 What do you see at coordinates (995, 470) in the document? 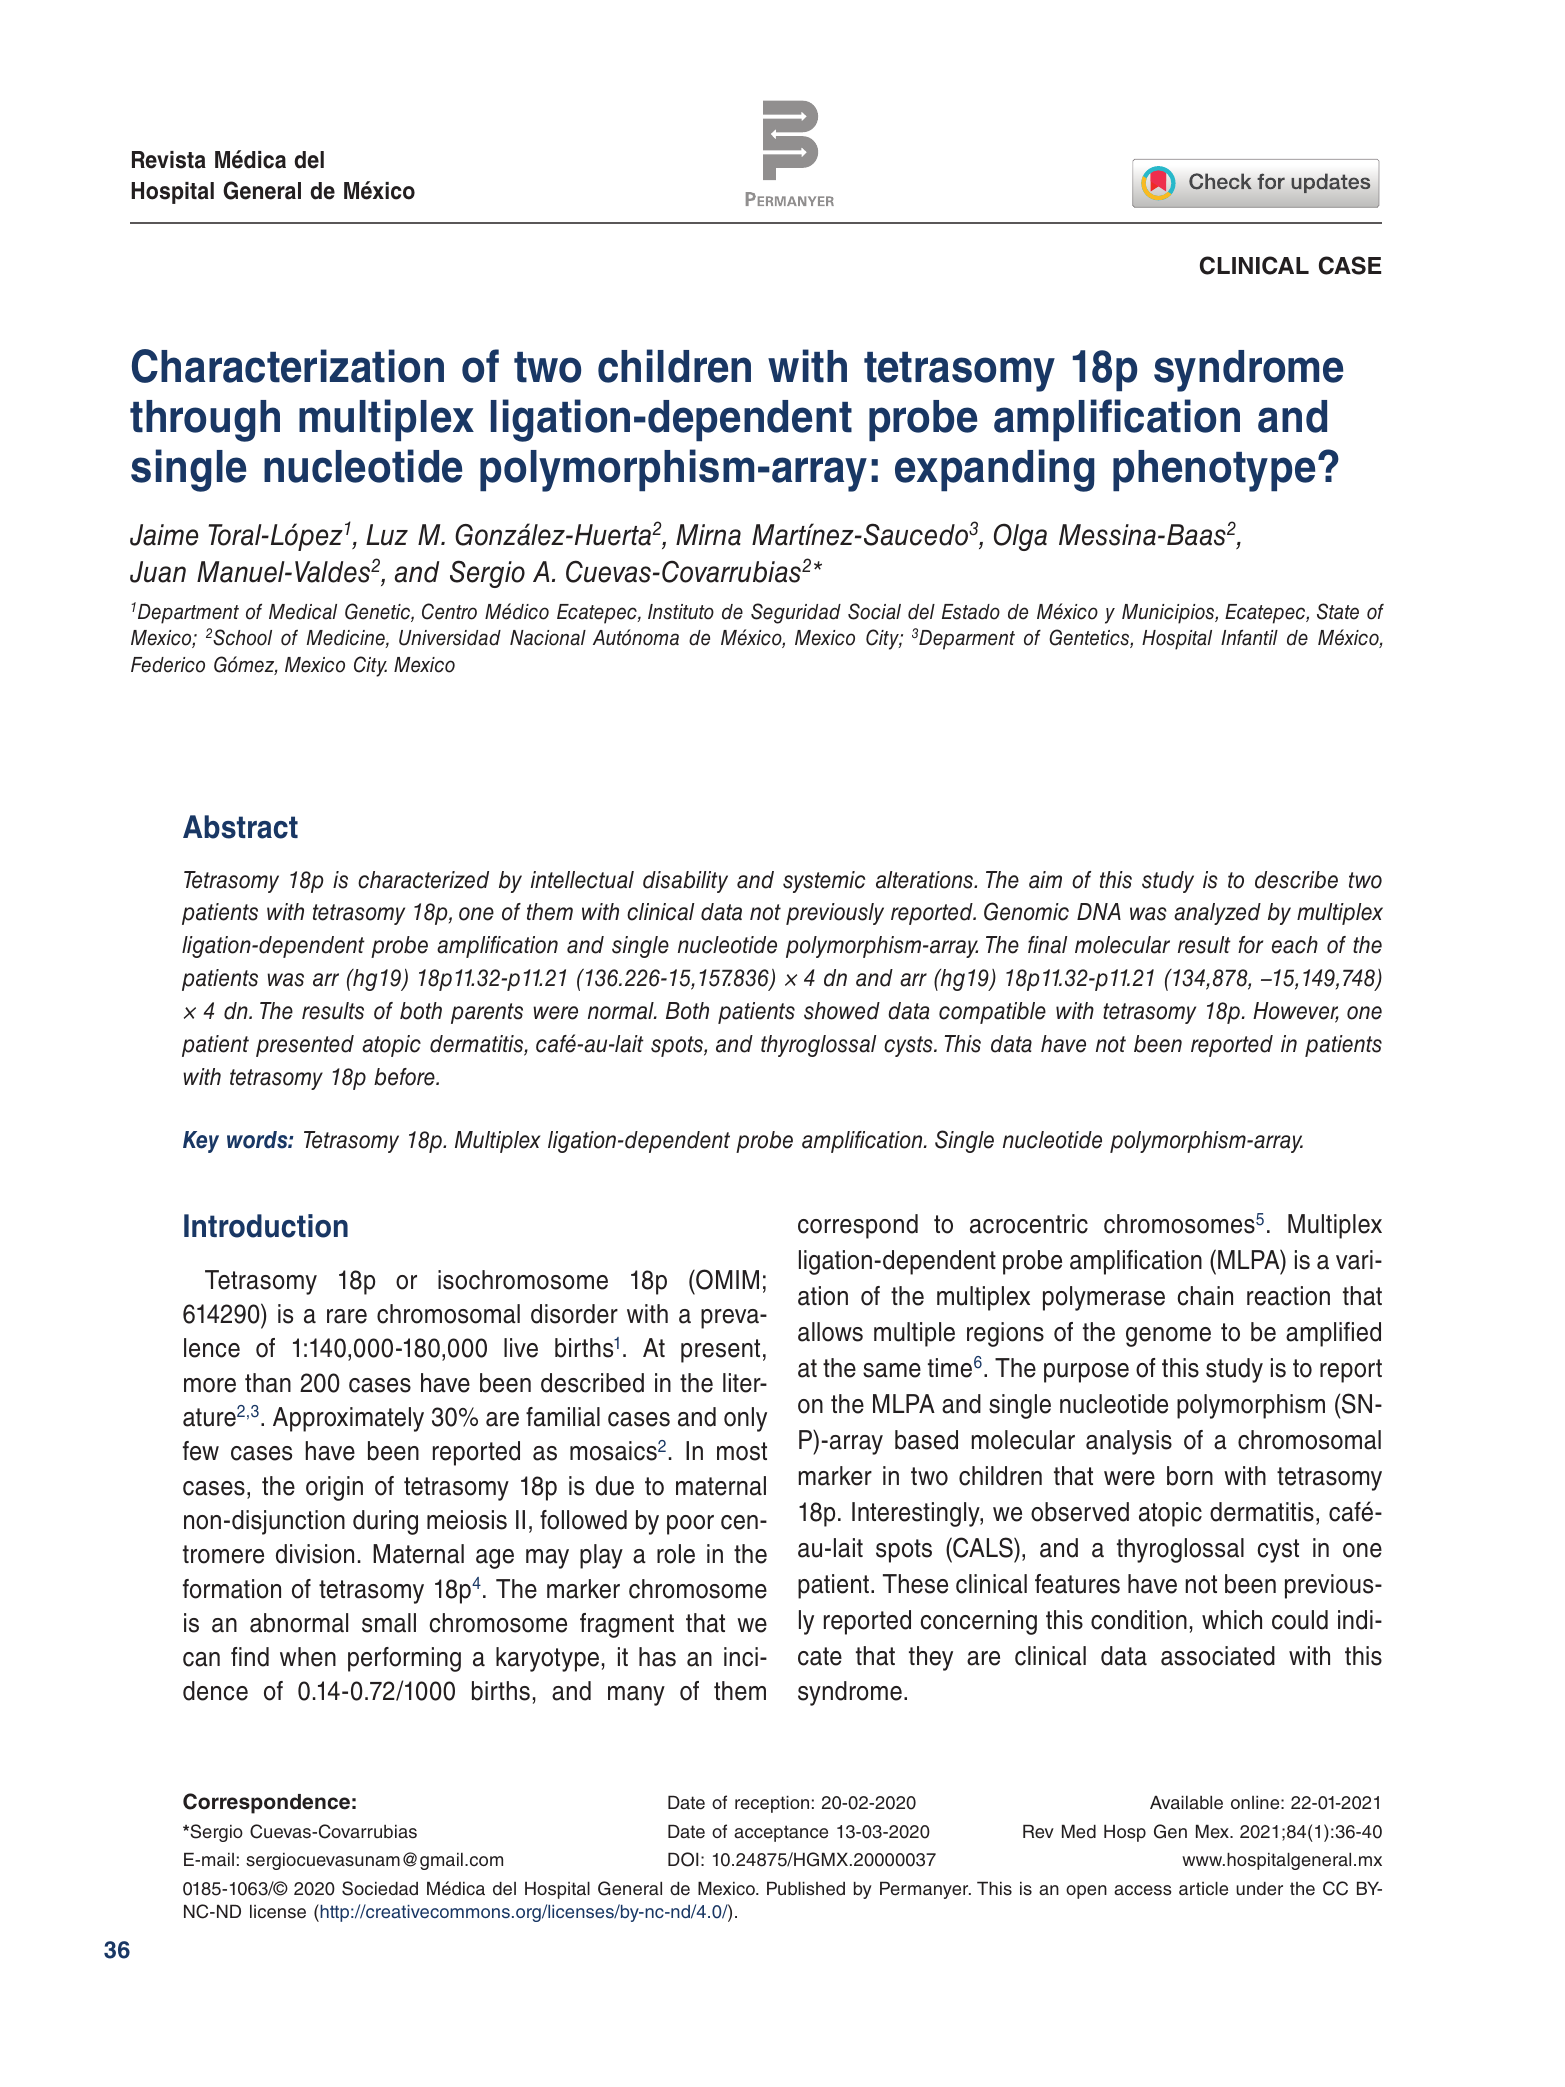
I see `expanding` at bounding box center [995, 470].
